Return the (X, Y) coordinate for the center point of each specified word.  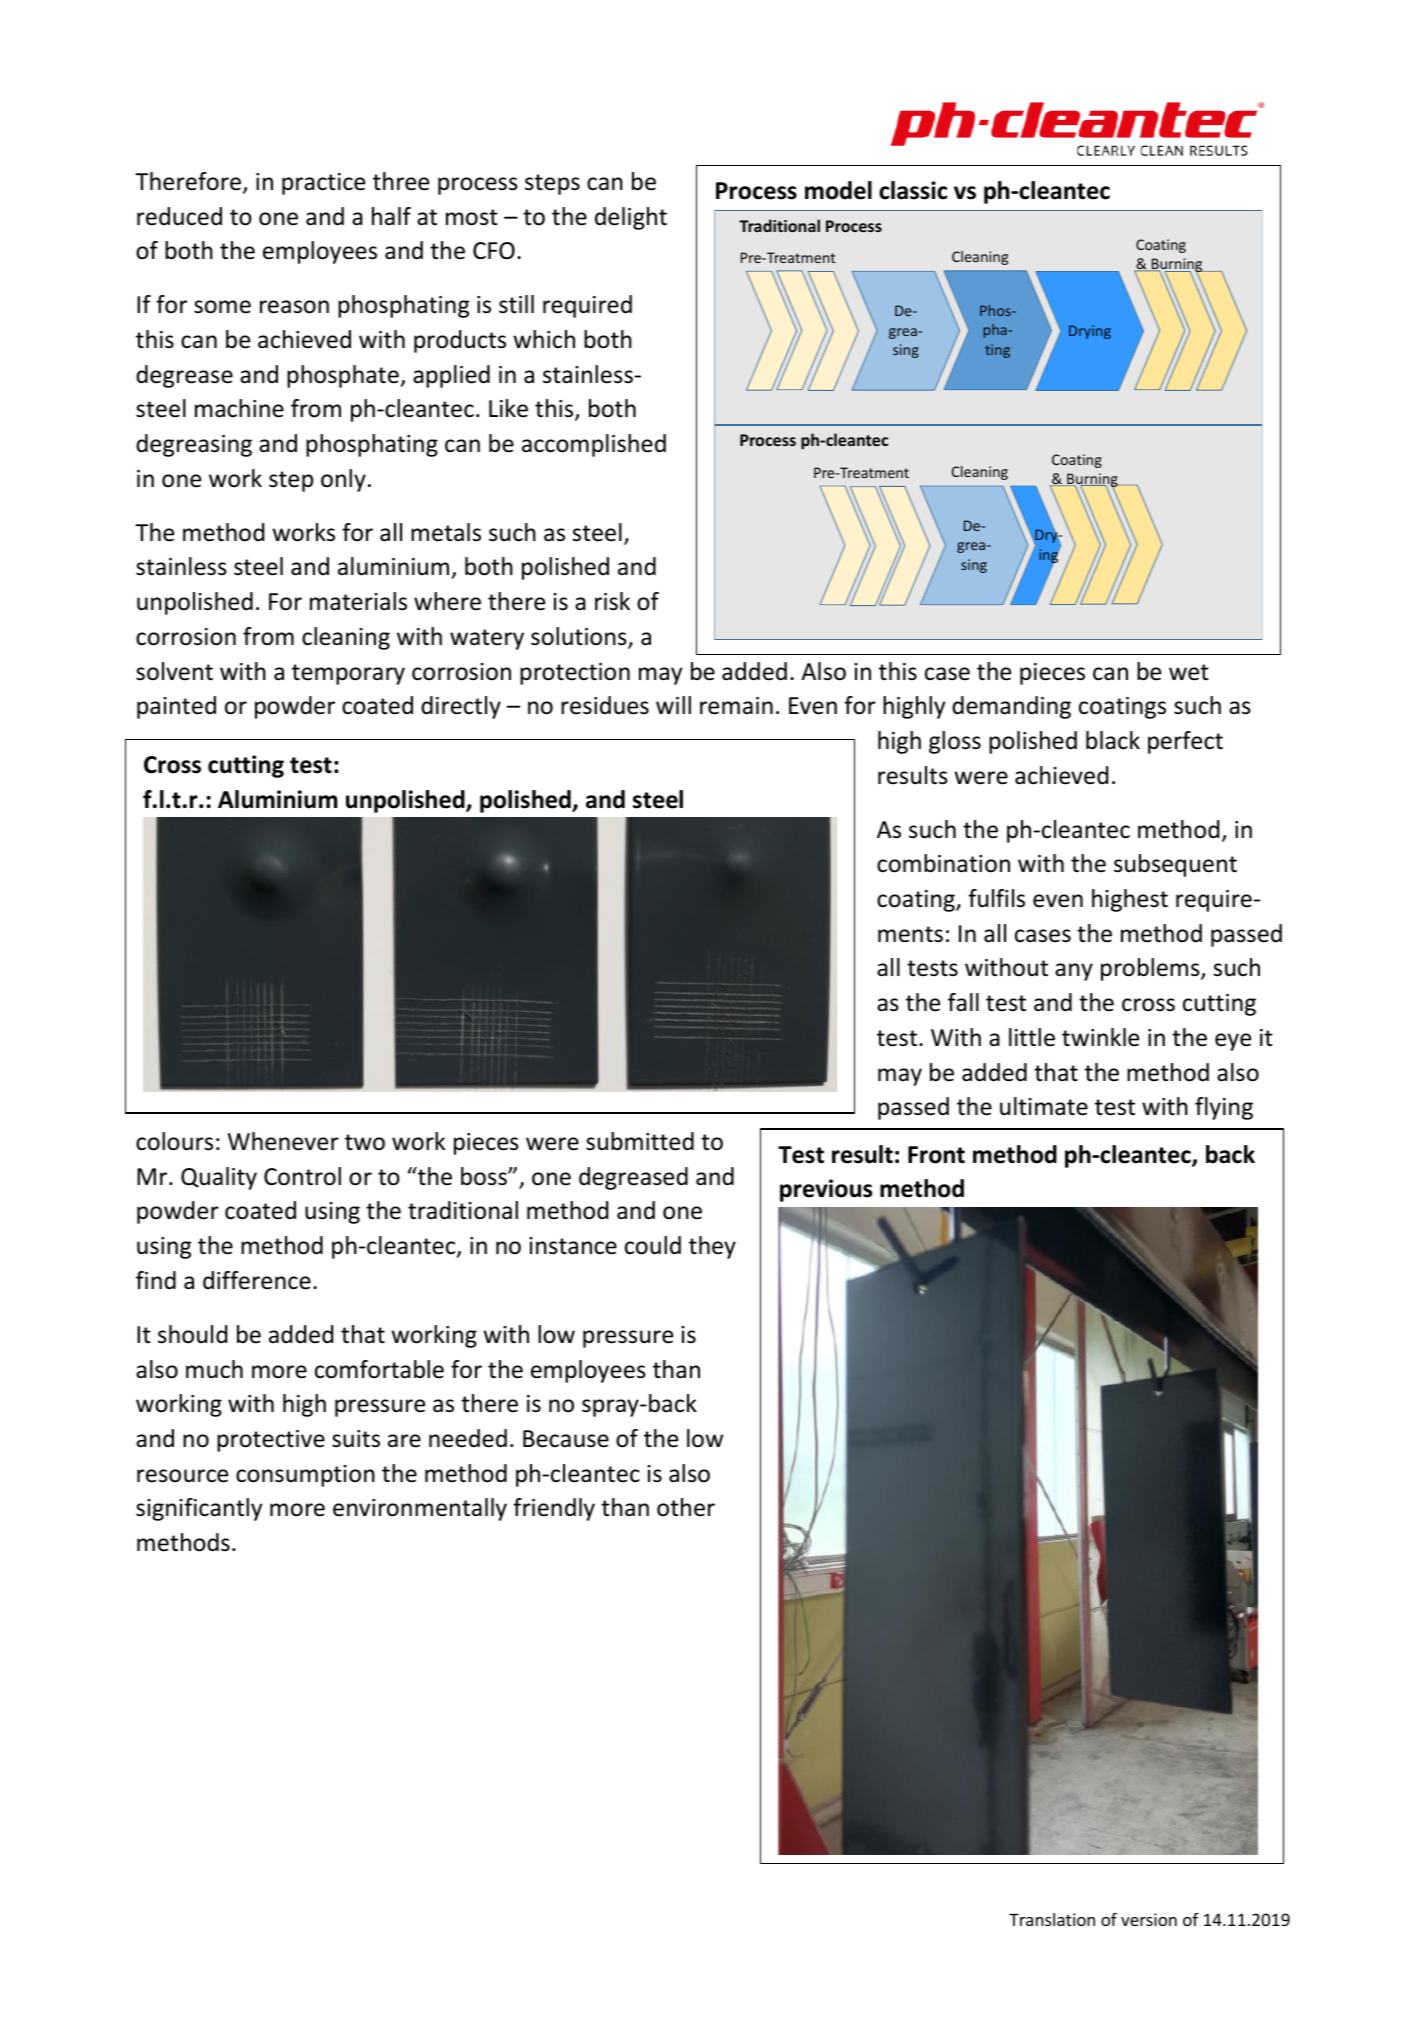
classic (913, 190)
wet (1189, 672)
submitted (640, 1141)
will (673, 705)
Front (936, 1155)
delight (631, 218)
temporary (348, 674)
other (686, 1507)
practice (323, 184)
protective (271, 1441)
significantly (199, 1509)
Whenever (283, 1141)
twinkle (1100, 1037)
